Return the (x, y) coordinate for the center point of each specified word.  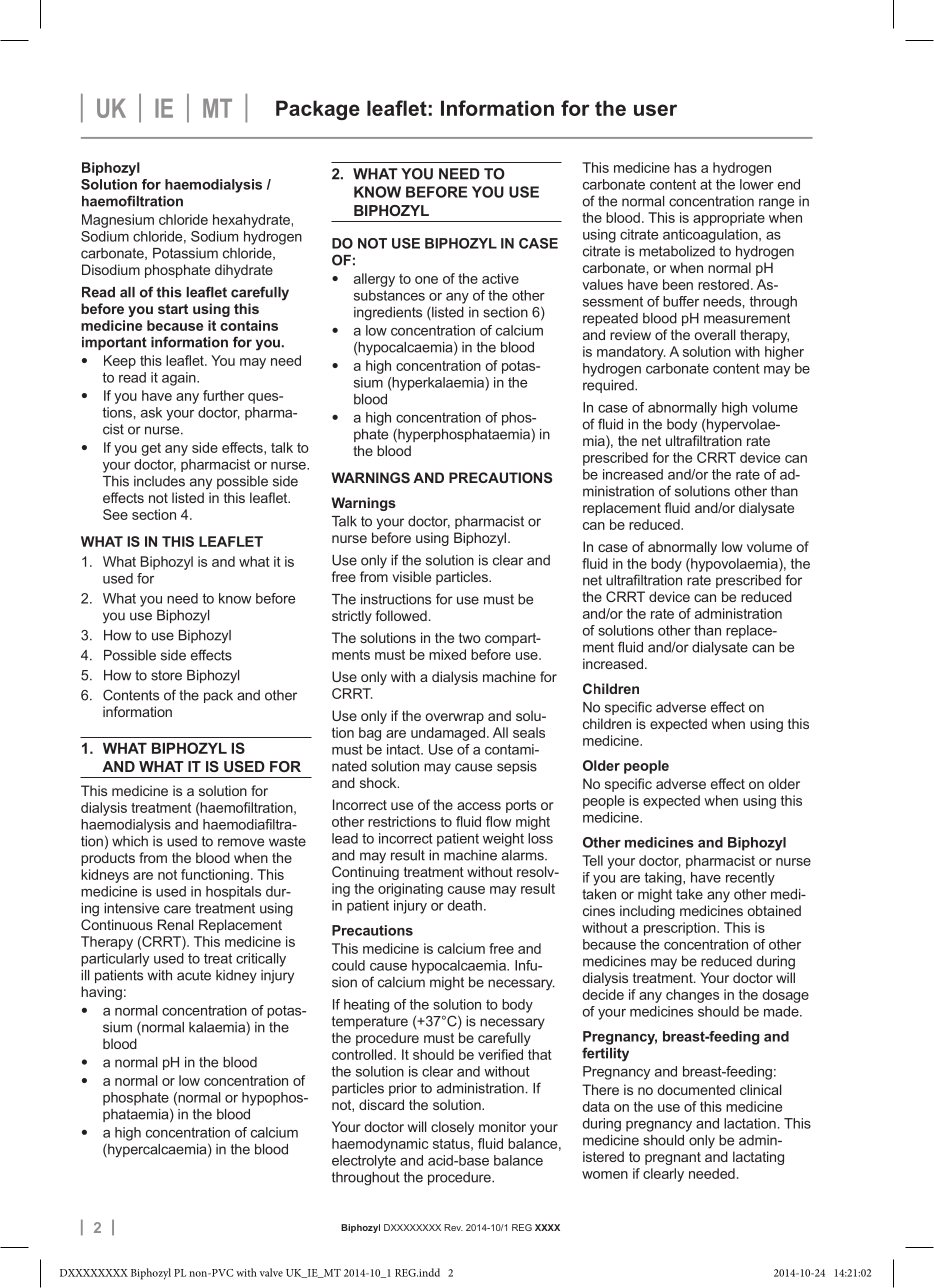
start (173, 309)
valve (271, 1272)
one (426, 280)
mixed (447, 654)
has (685, 167)
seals (529, 732)
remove (241, 842)
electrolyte (364, 1162)
